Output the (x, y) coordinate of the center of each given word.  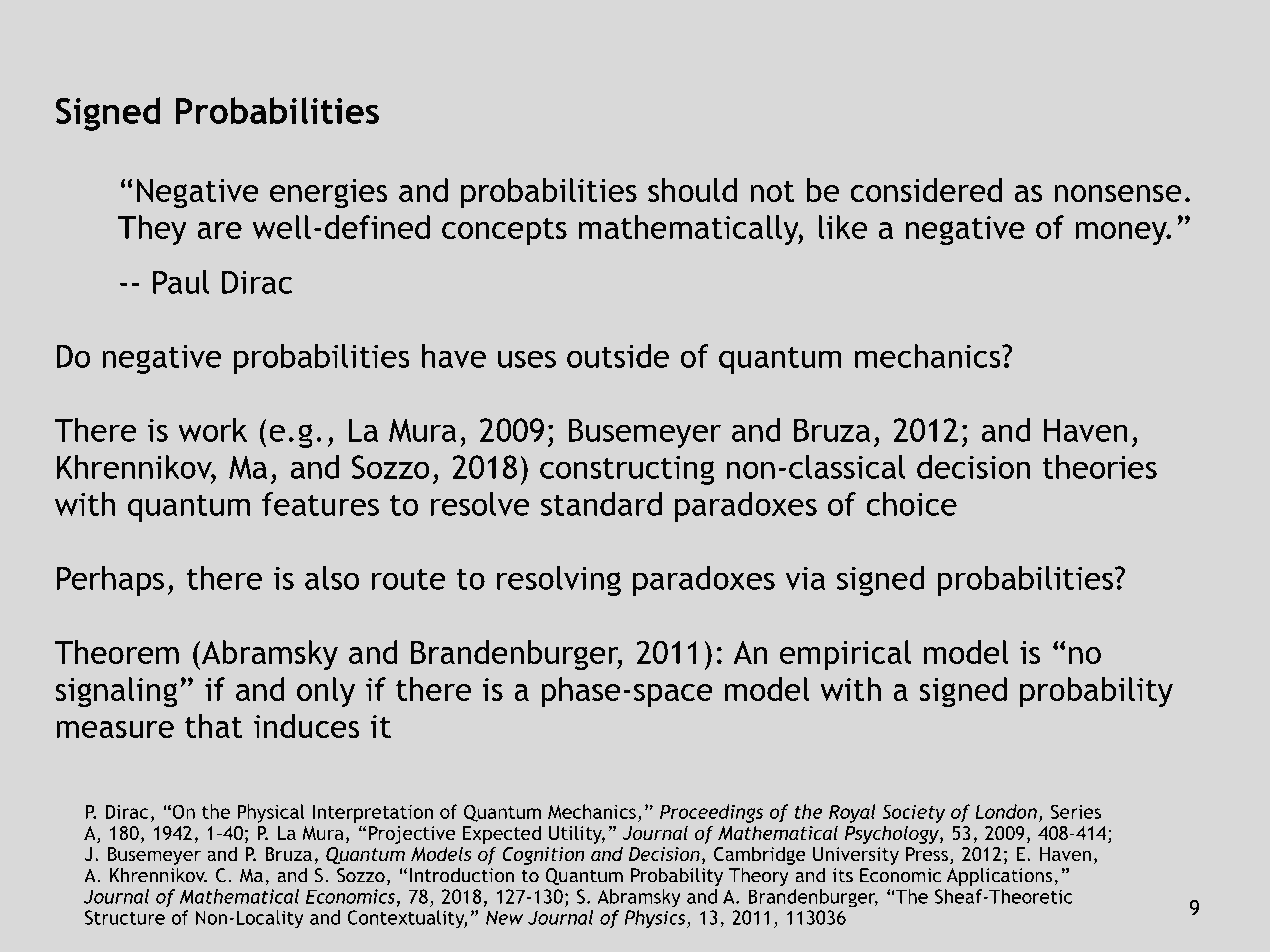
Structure (125, 917)
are (219, 230)
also (332, 578)
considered (926, 190)
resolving (559, 581)
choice (911, 504)
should (692, 190)
